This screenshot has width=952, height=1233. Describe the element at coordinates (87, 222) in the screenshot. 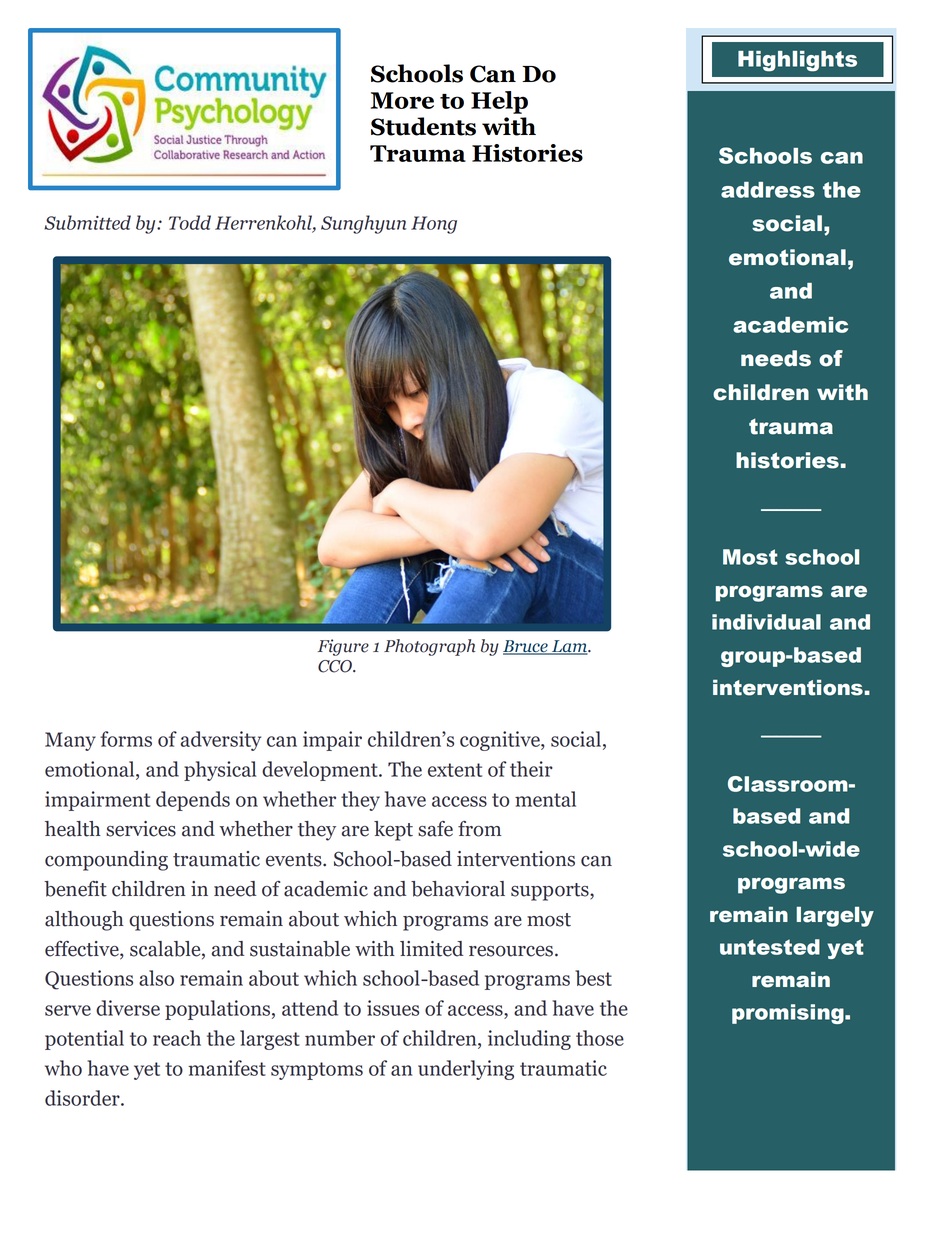

I see `Submitted` at that location.
